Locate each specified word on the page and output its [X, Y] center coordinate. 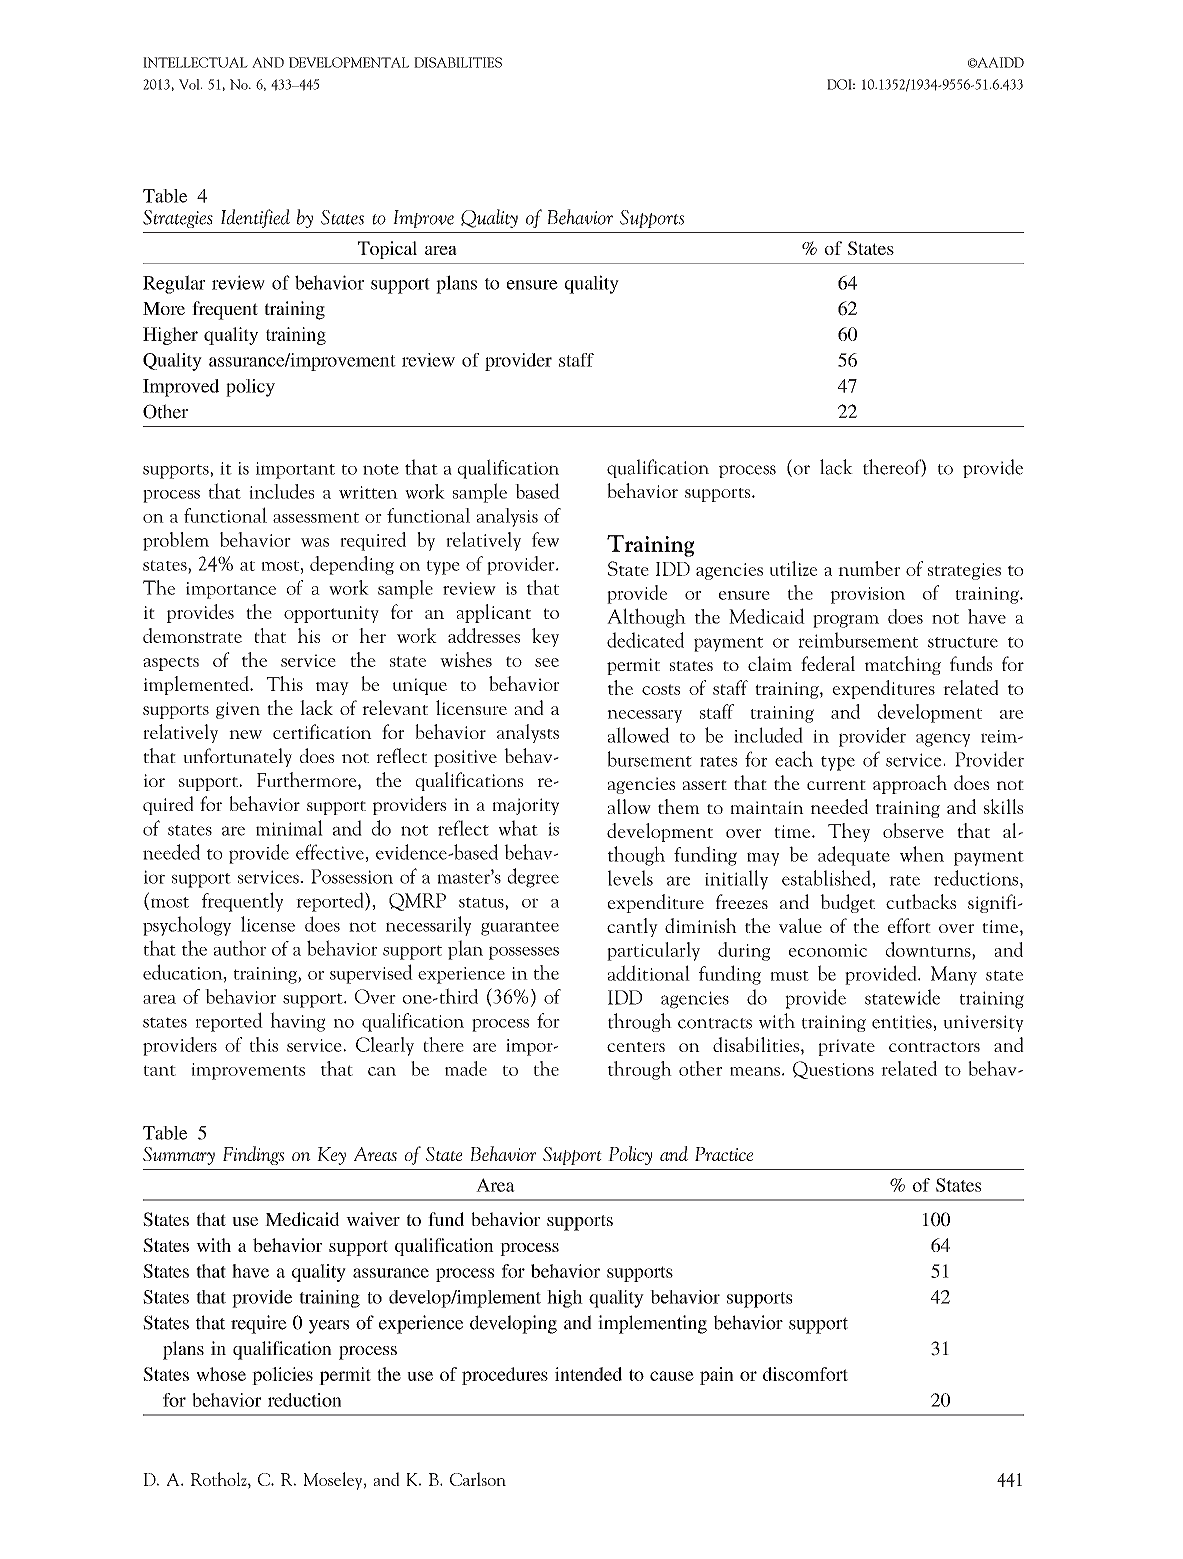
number [869, 568]
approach [910, 784]
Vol [190, 84]
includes [281, 491]
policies [282, 1376]
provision [867, 595]
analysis [507, 517]
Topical [387, 250]
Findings [253, 1155]
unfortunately [237, 757]
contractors [934, 1047]
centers [636, 1047]
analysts [528, 733]
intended [588, 1374]
